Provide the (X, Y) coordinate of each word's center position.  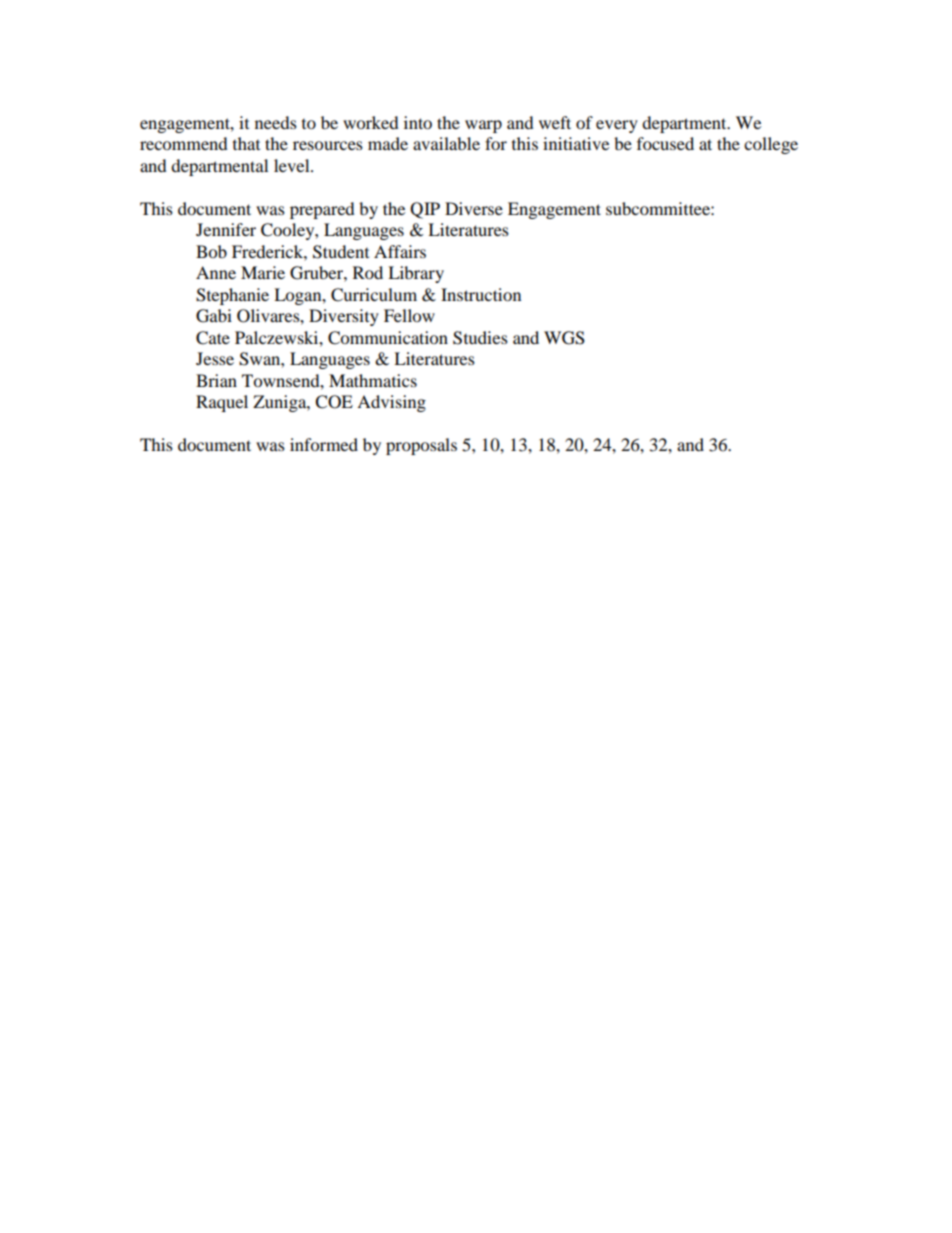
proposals (421, 446)
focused (665, 143)
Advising (391, 403)
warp (483, 126)
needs (276, 122)
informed (324, 444)
